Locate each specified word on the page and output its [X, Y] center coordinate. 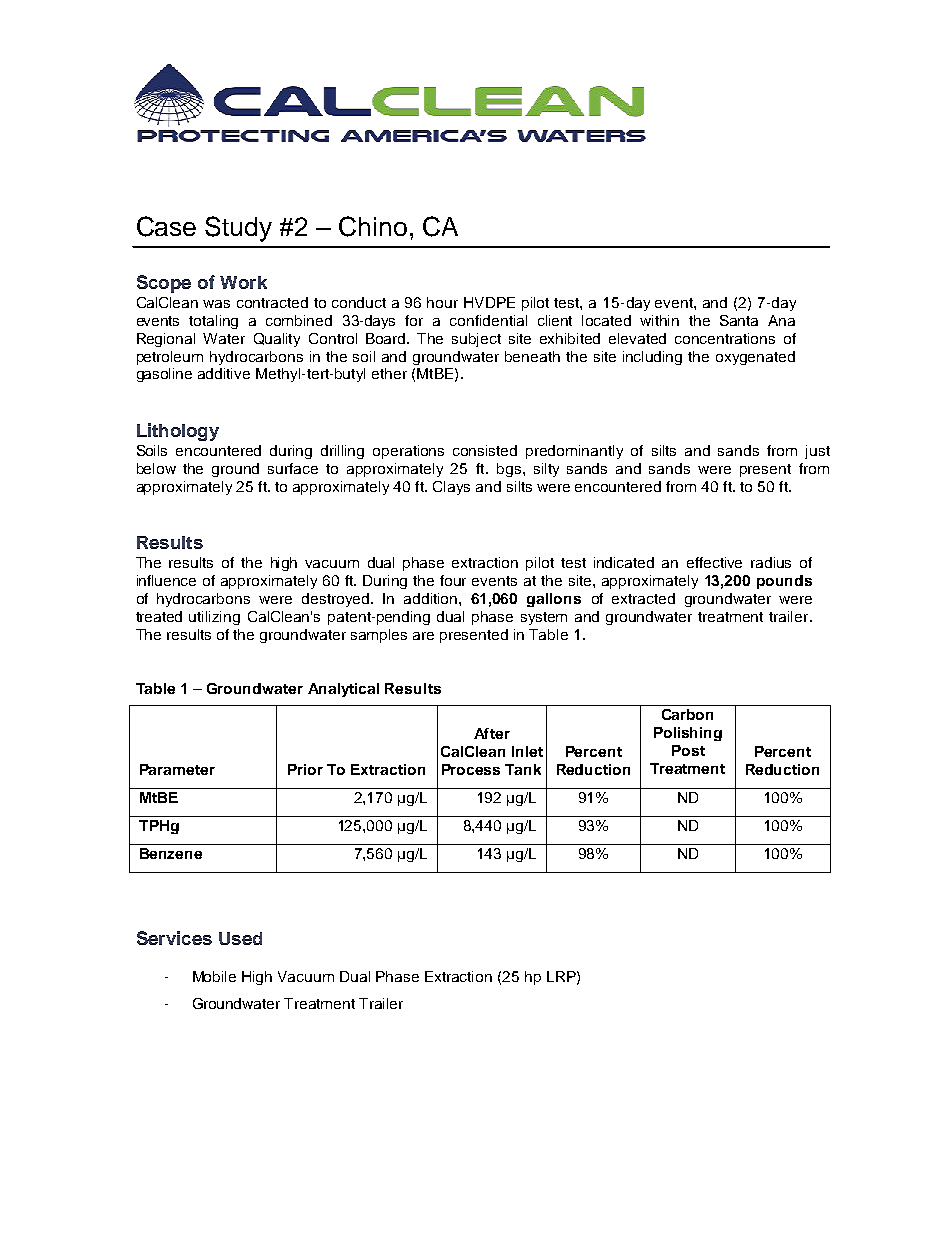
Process [471, 769]
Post [688, 750]
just [817, 452]
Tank [523, 769]
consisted [485, 450]
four [453, 580]
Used [240, 938]
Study [238, 229]
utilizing [214, 618]
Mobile [214, 976]
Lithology [178, 432]
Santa [739, 320]
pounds [784, 582]
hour [442, 302]
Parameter [177, 769]
